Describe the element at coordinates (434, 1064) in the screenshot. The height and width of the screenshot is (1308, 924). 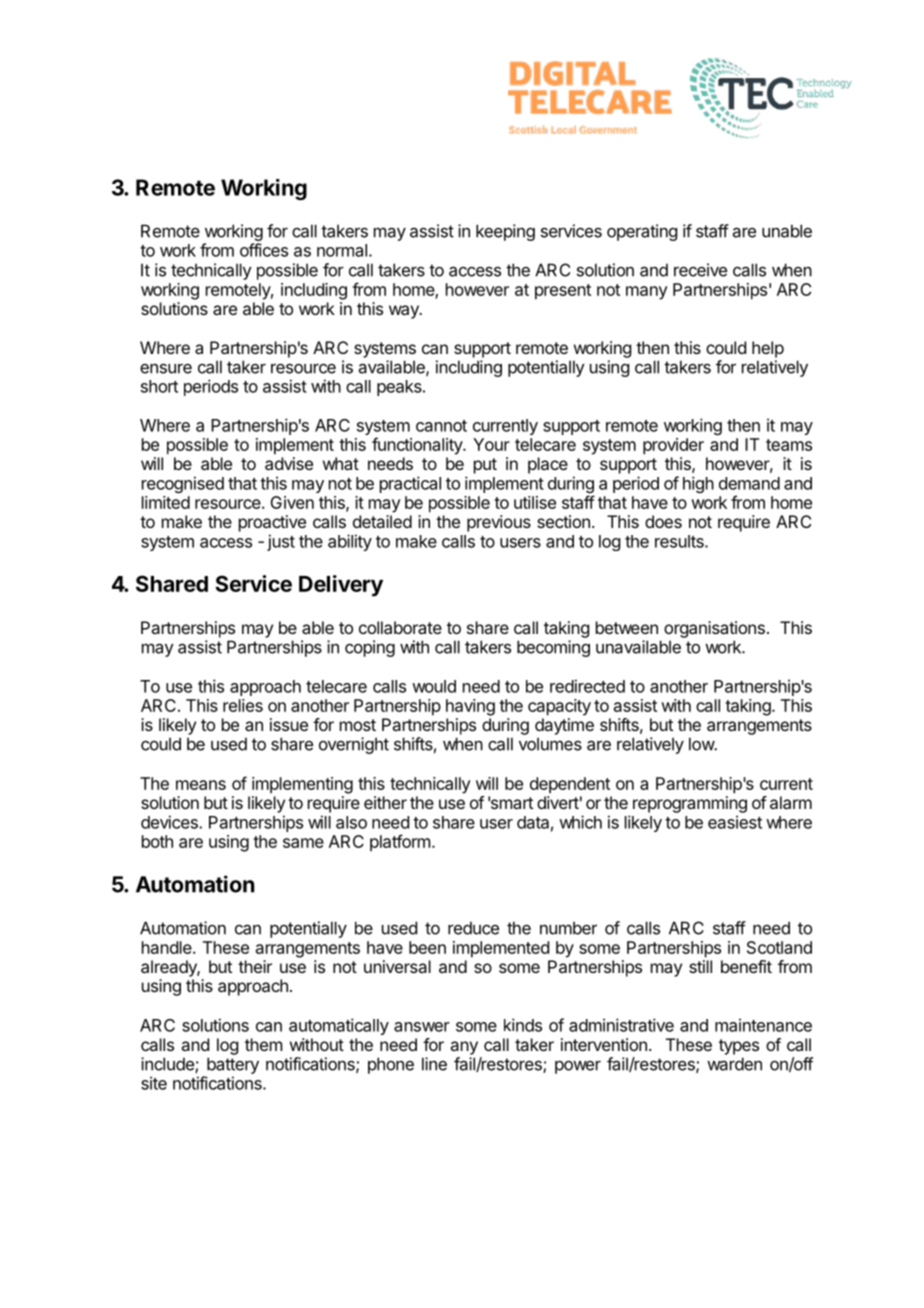
I see `line` at that location.
